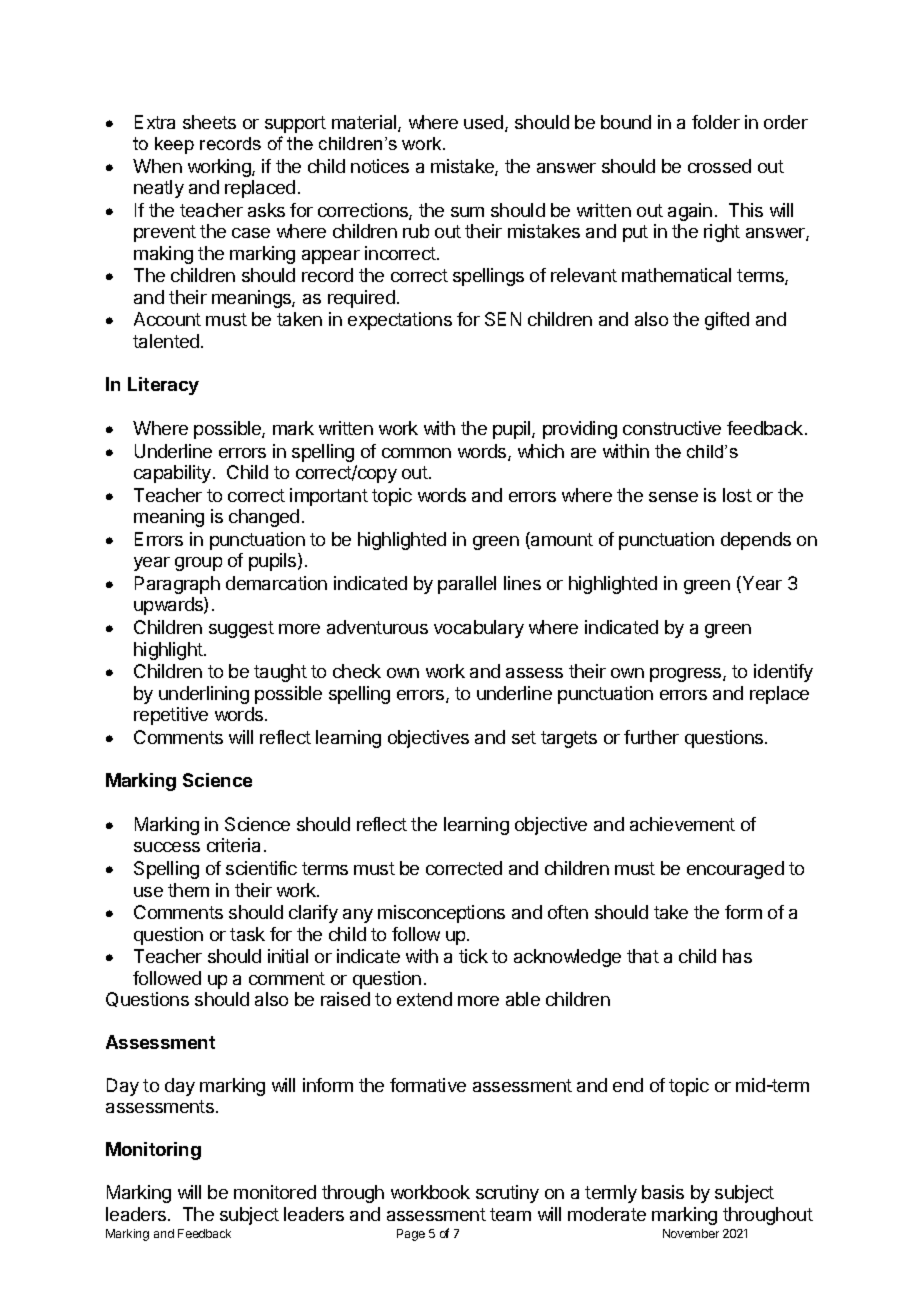  What do you see at coordinates (479, 629) in the screenshot?
I see `vocabulary` at bounding box center [479, 629].
